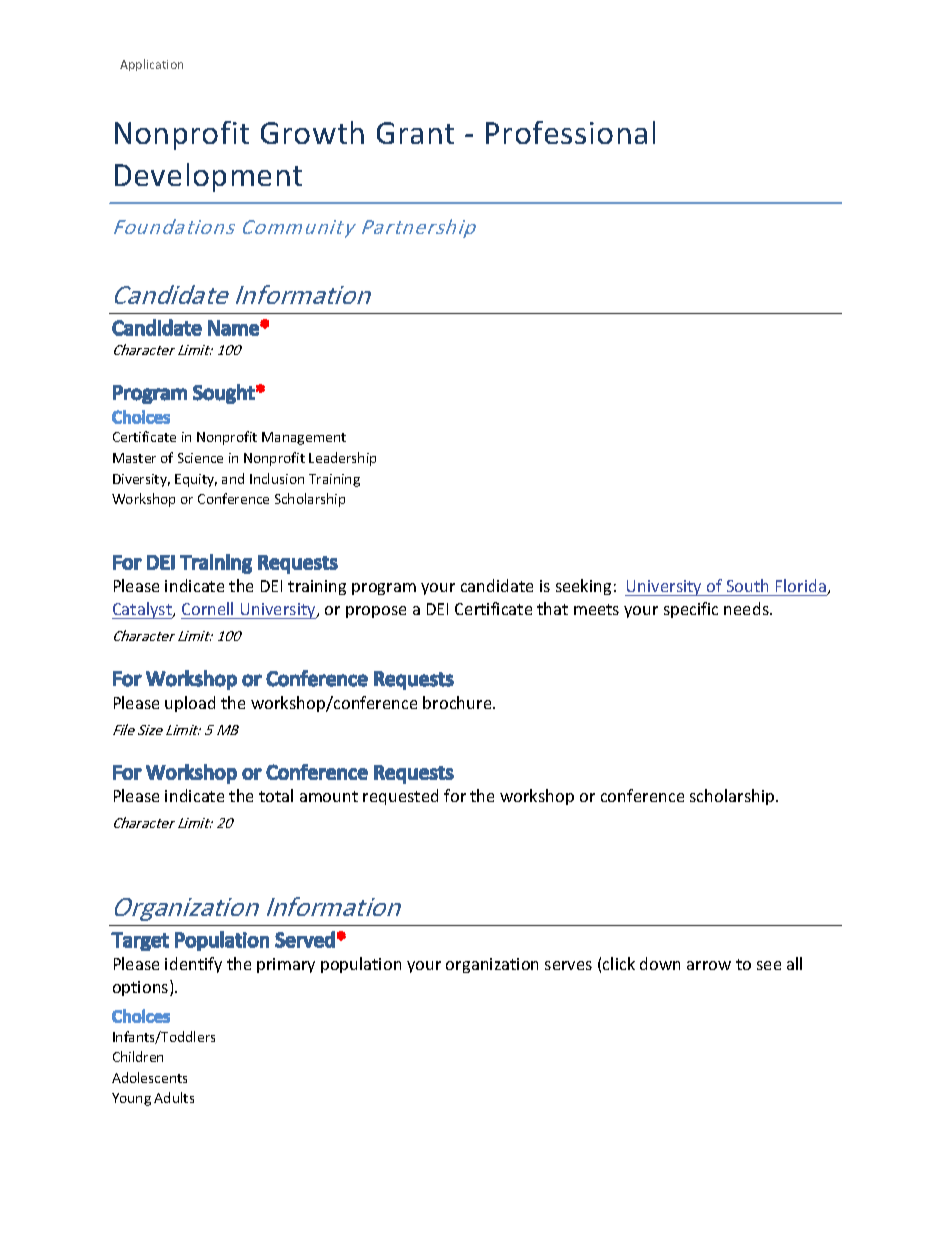  What do you see at coordinates (276, 795) in the screenshot?
I see `total` at bounding box center [276, 795].
